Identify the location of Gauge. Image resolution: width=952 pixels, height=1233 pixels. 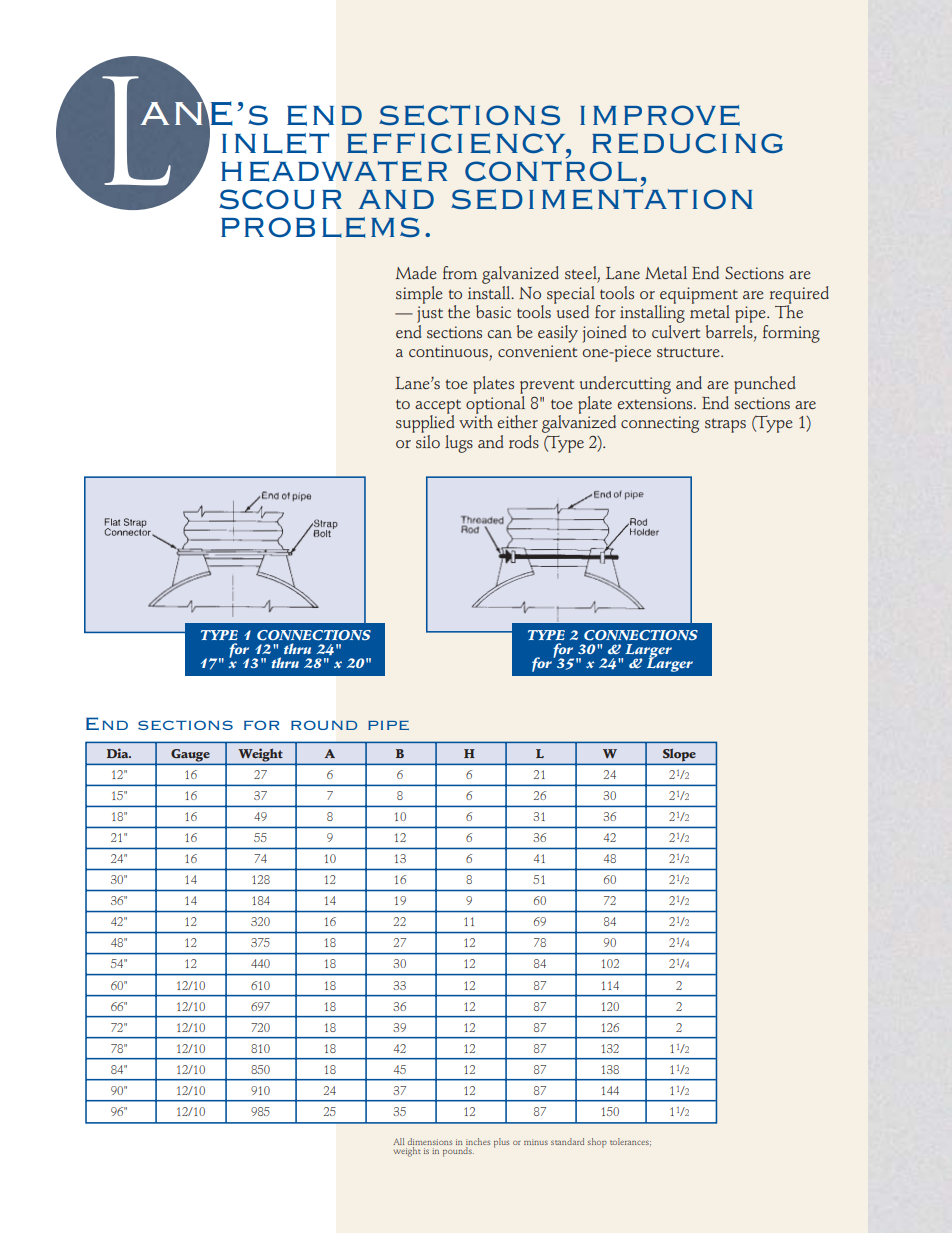
(190, 756).
